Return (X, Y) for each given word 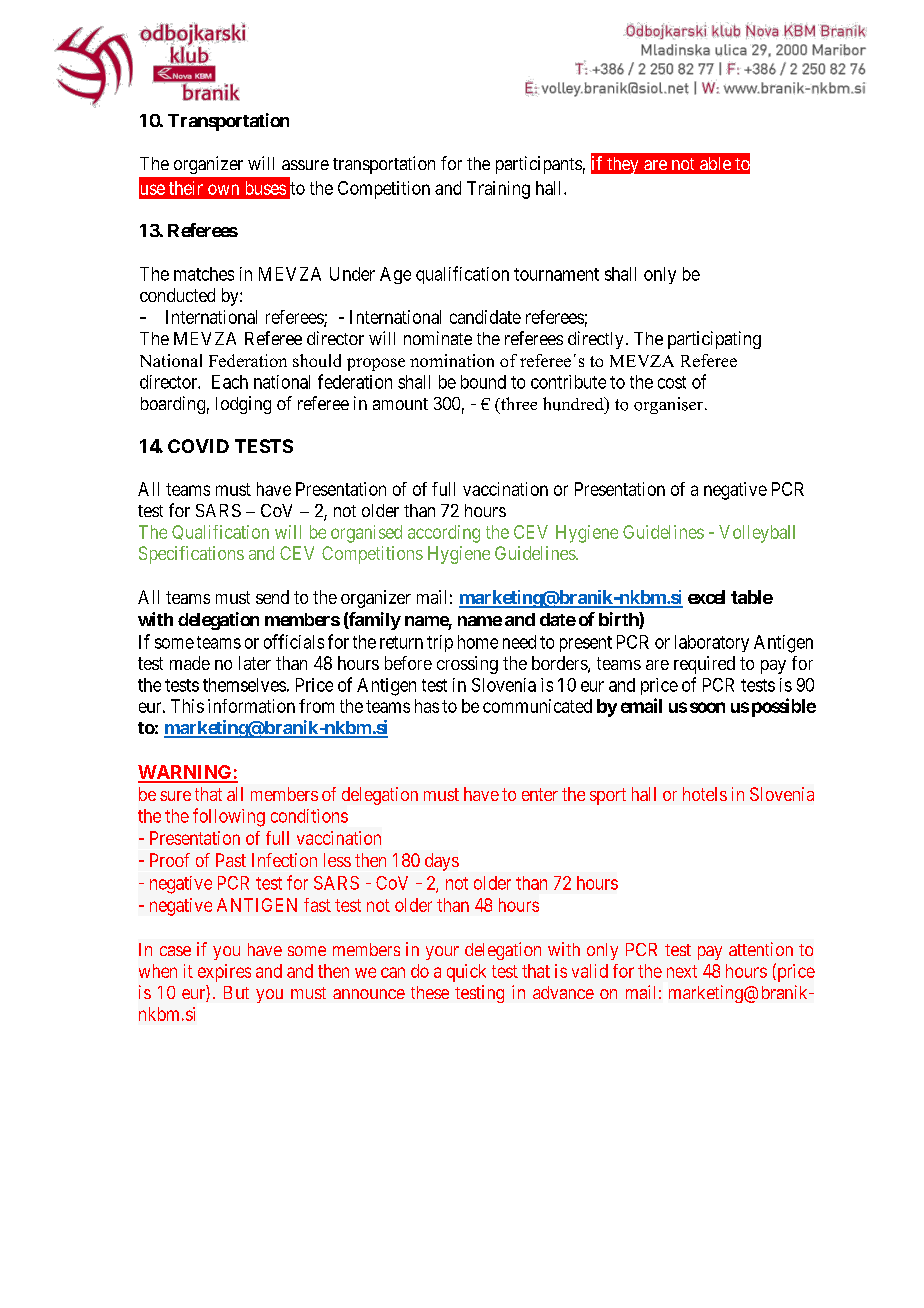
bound (483, 382)
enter (540, 794)
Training (498, 190)
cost (672, 382)
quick (466, 973)
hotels (705, 794)
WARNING (186, 773)
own (223, 189)
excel (706, 597)
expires (224, 973)
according (444, 534)
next (682, 971)
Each (230, 382)
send (272, 597)
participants (539, 165)
